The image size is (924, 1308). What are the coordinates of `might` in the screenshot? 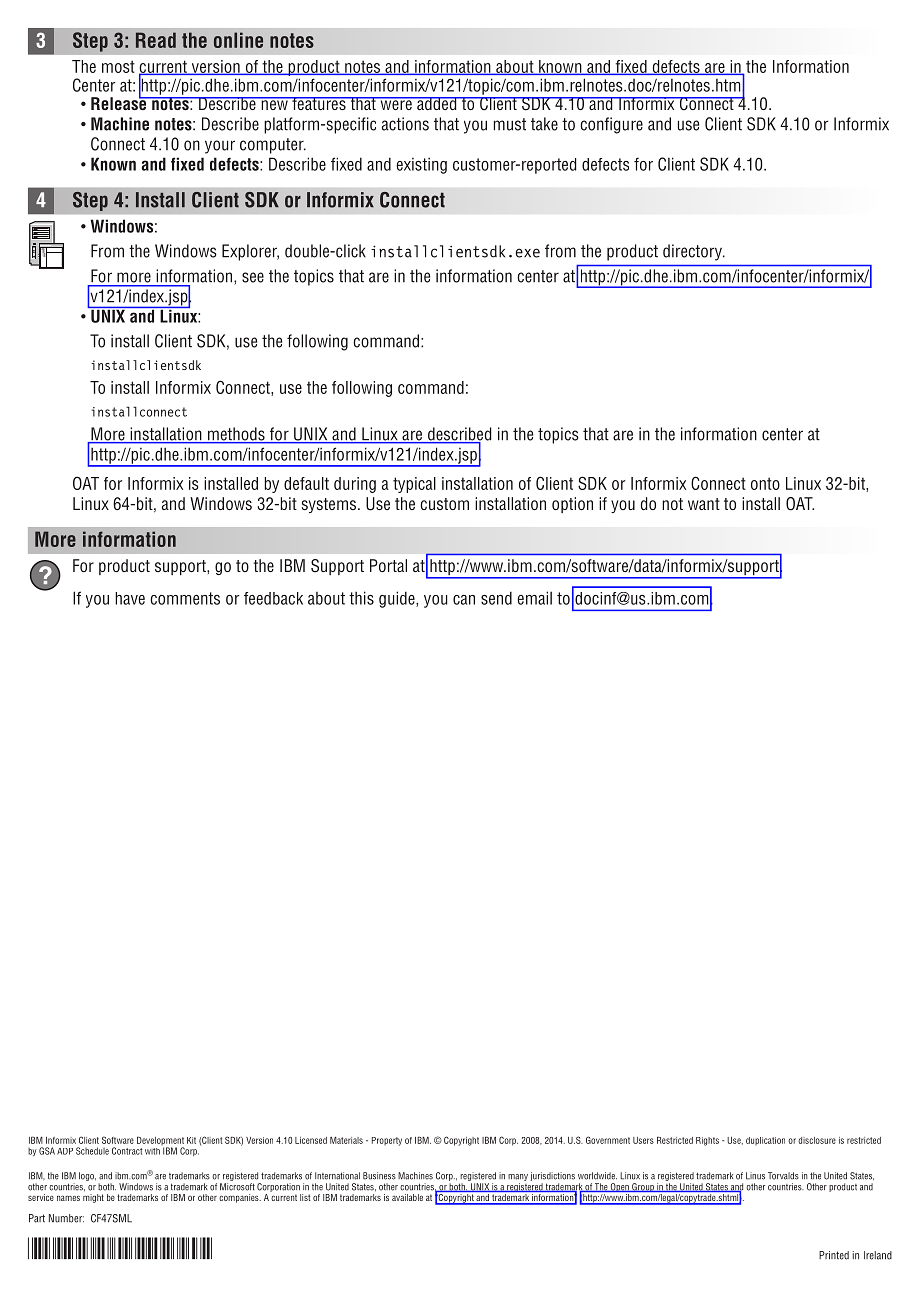 It's located at (93, 1198).
